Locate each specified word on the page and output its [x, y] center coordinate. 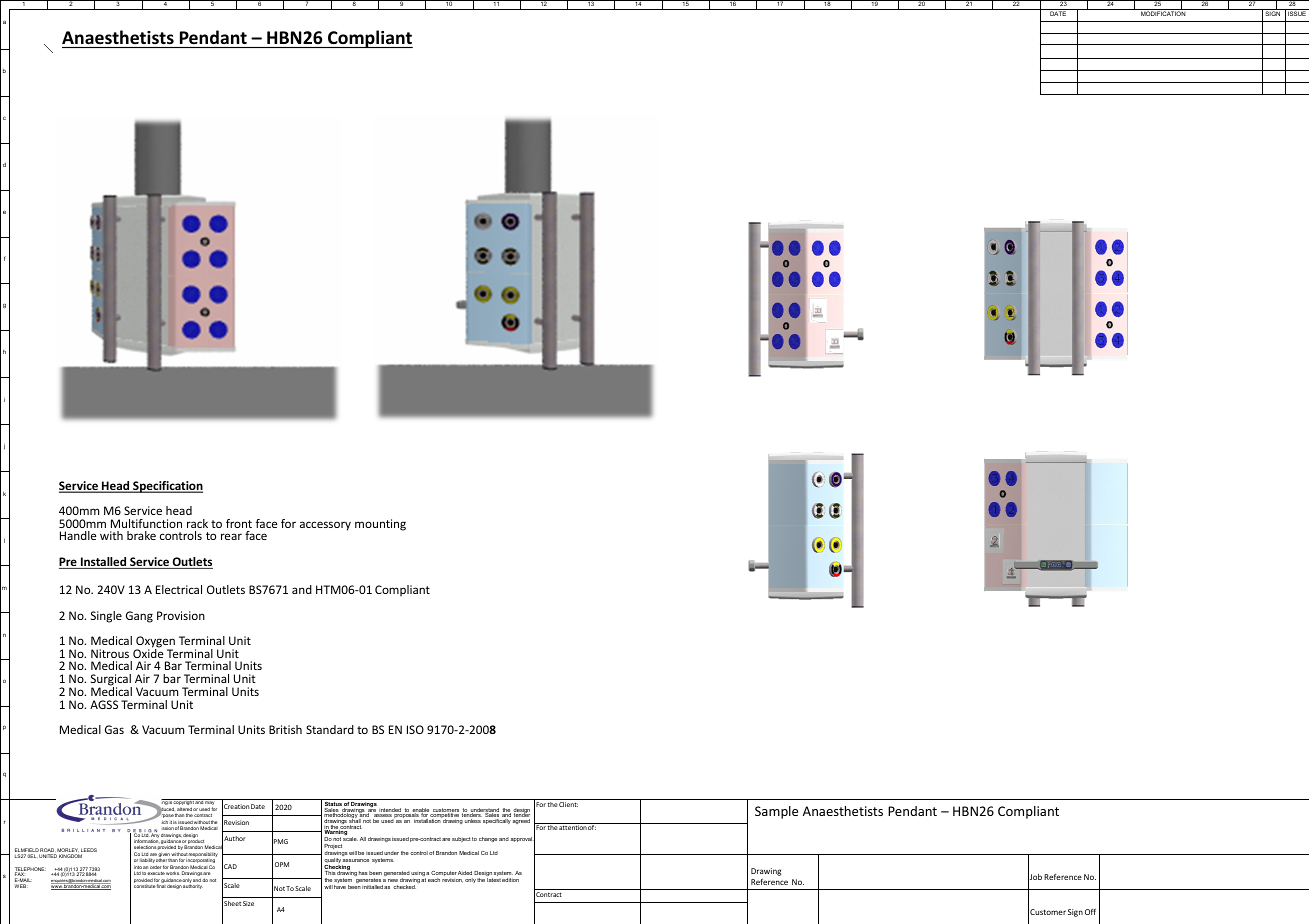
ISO [415, 729]
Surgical [111, 681]
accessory [325, 526]
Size [248, 903]
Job [1035, 877]
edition [510, 880]
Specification [167, 487]
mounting [380, 525]
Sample [776, 812]
